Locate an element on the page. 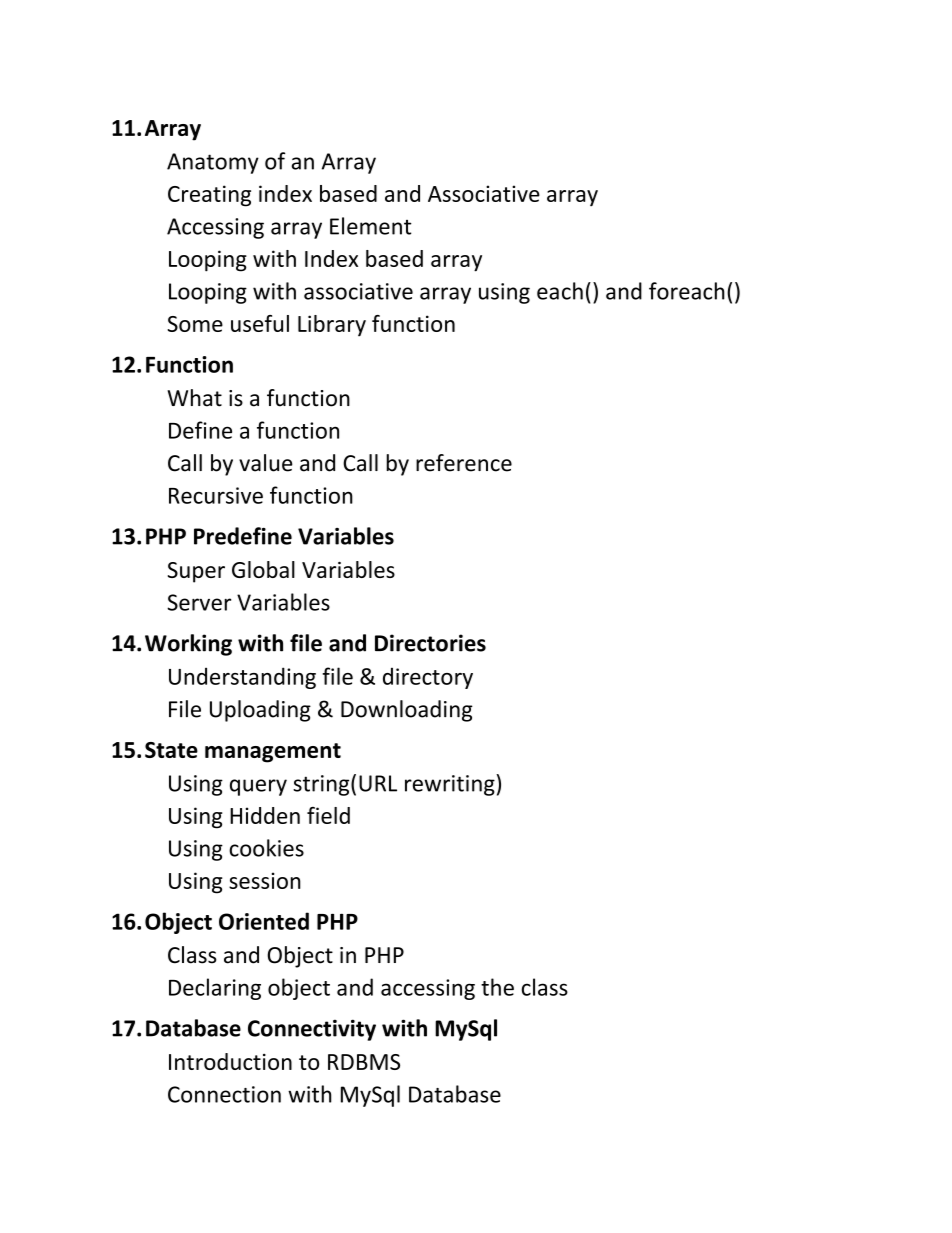  reference is located at coordinates (464, 463).
